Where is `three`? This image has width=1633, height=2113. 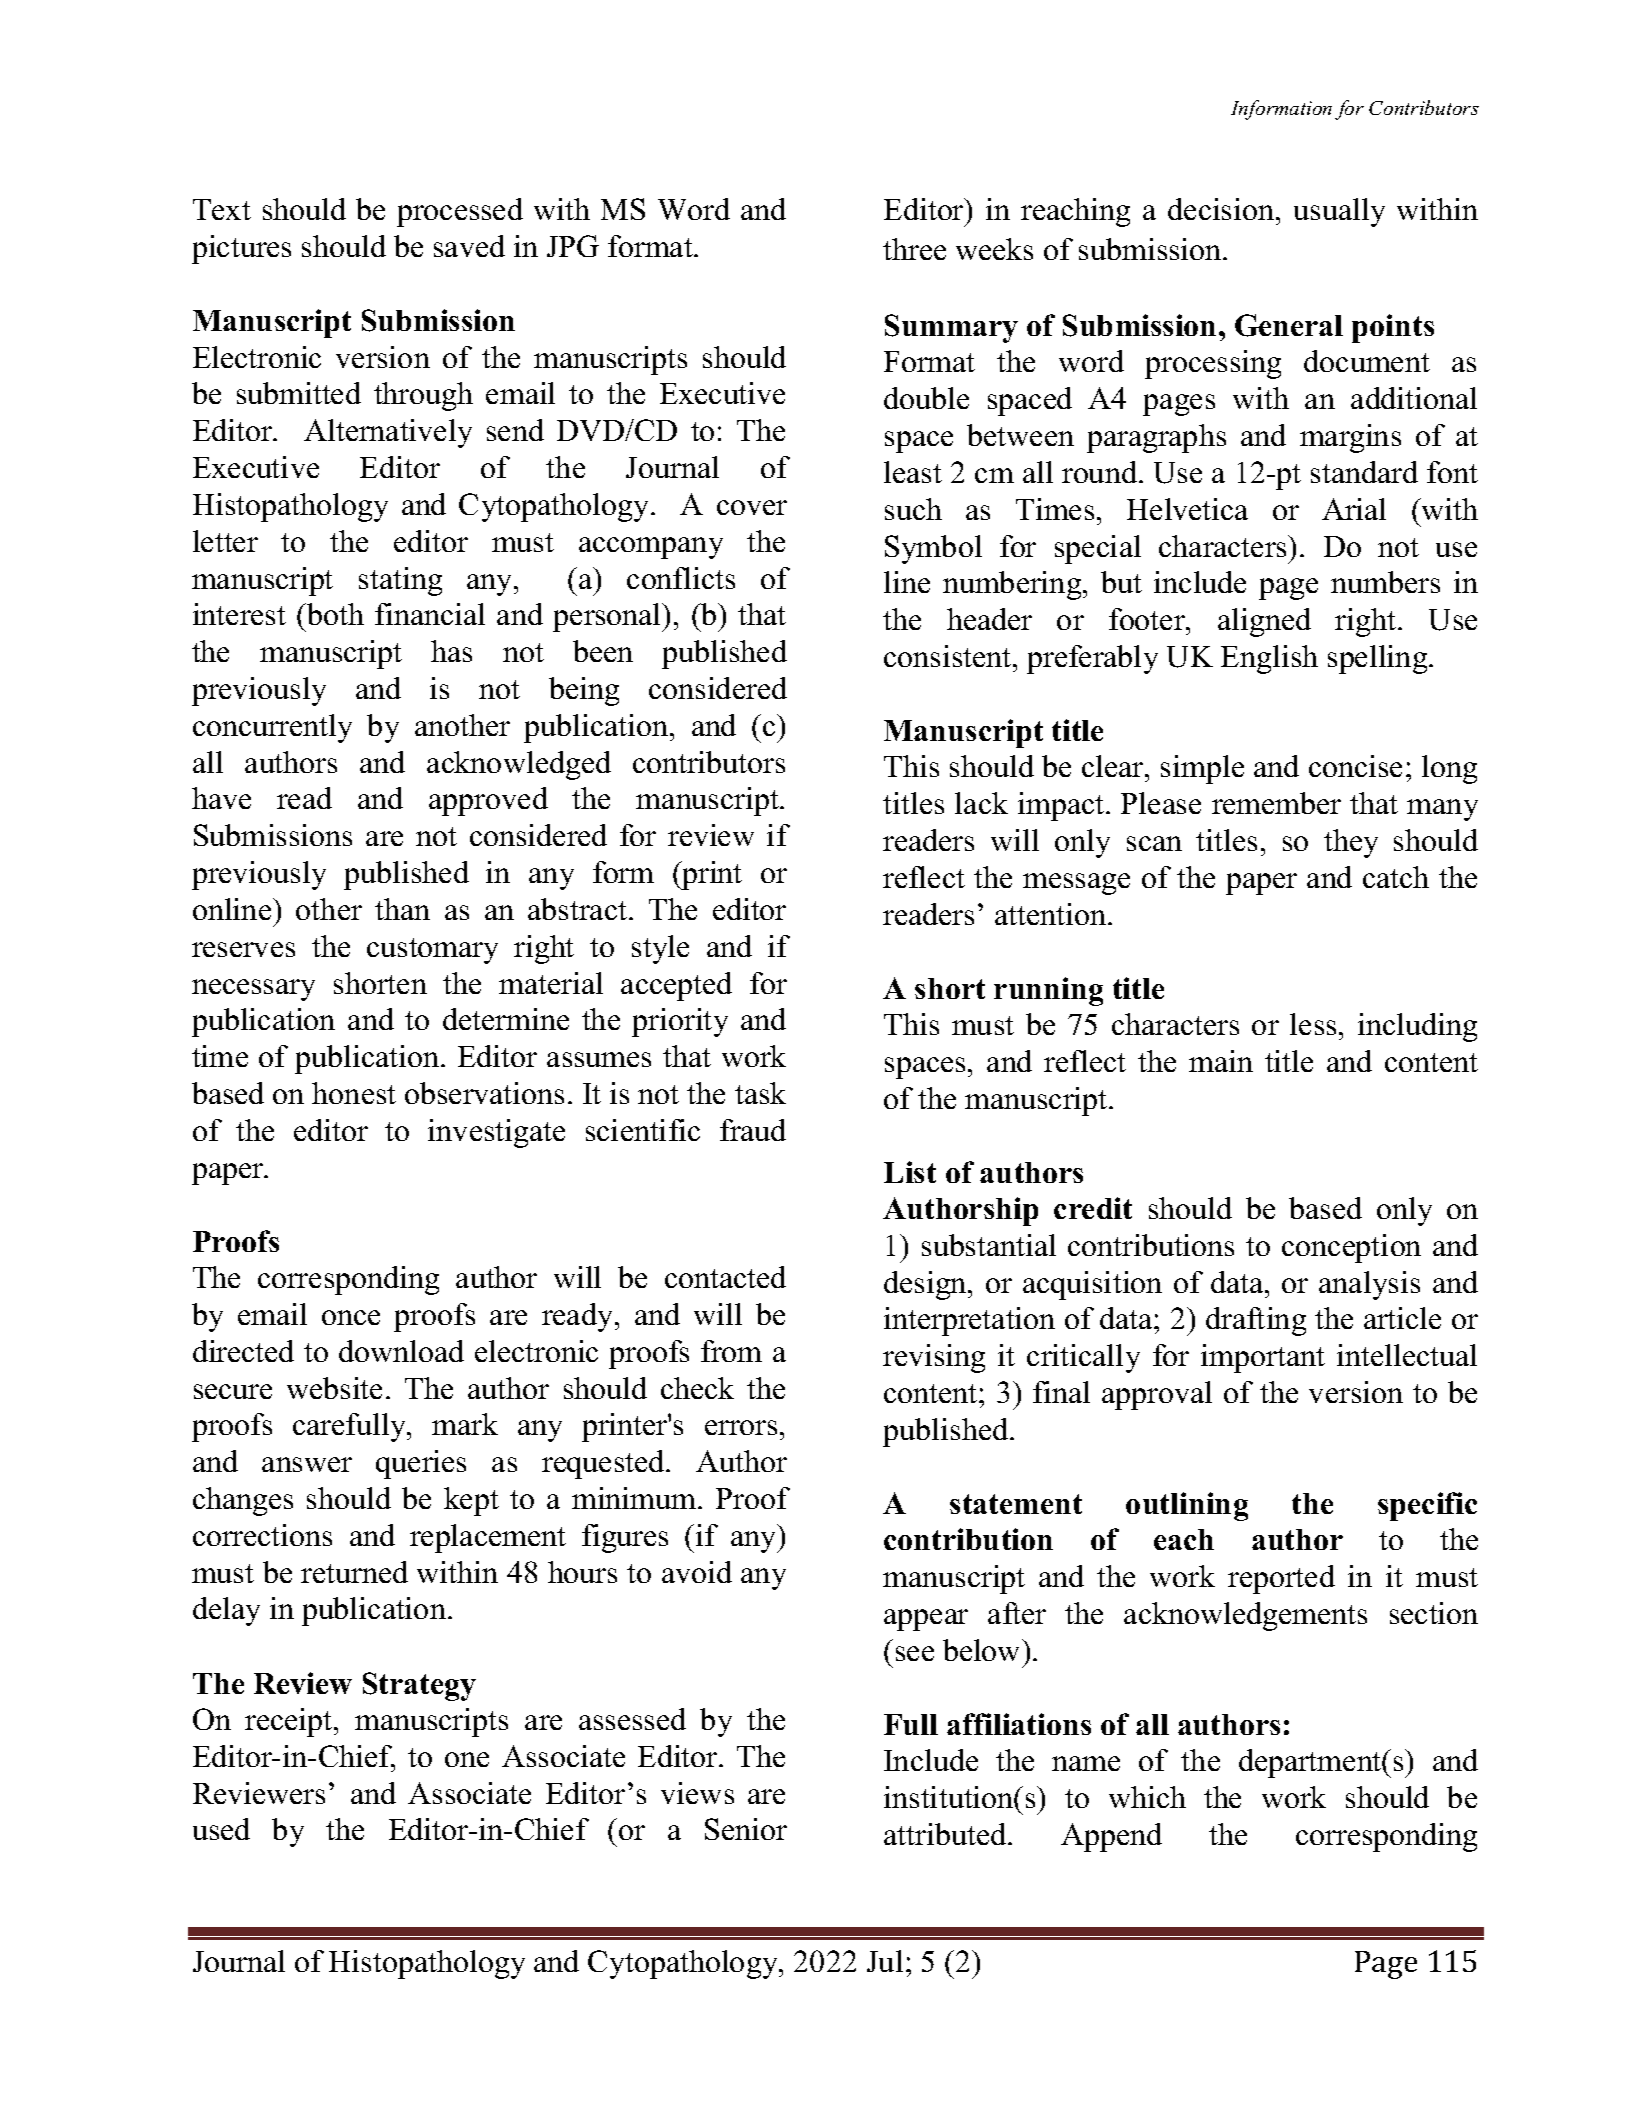
three is located at coordinates (914, 249).
